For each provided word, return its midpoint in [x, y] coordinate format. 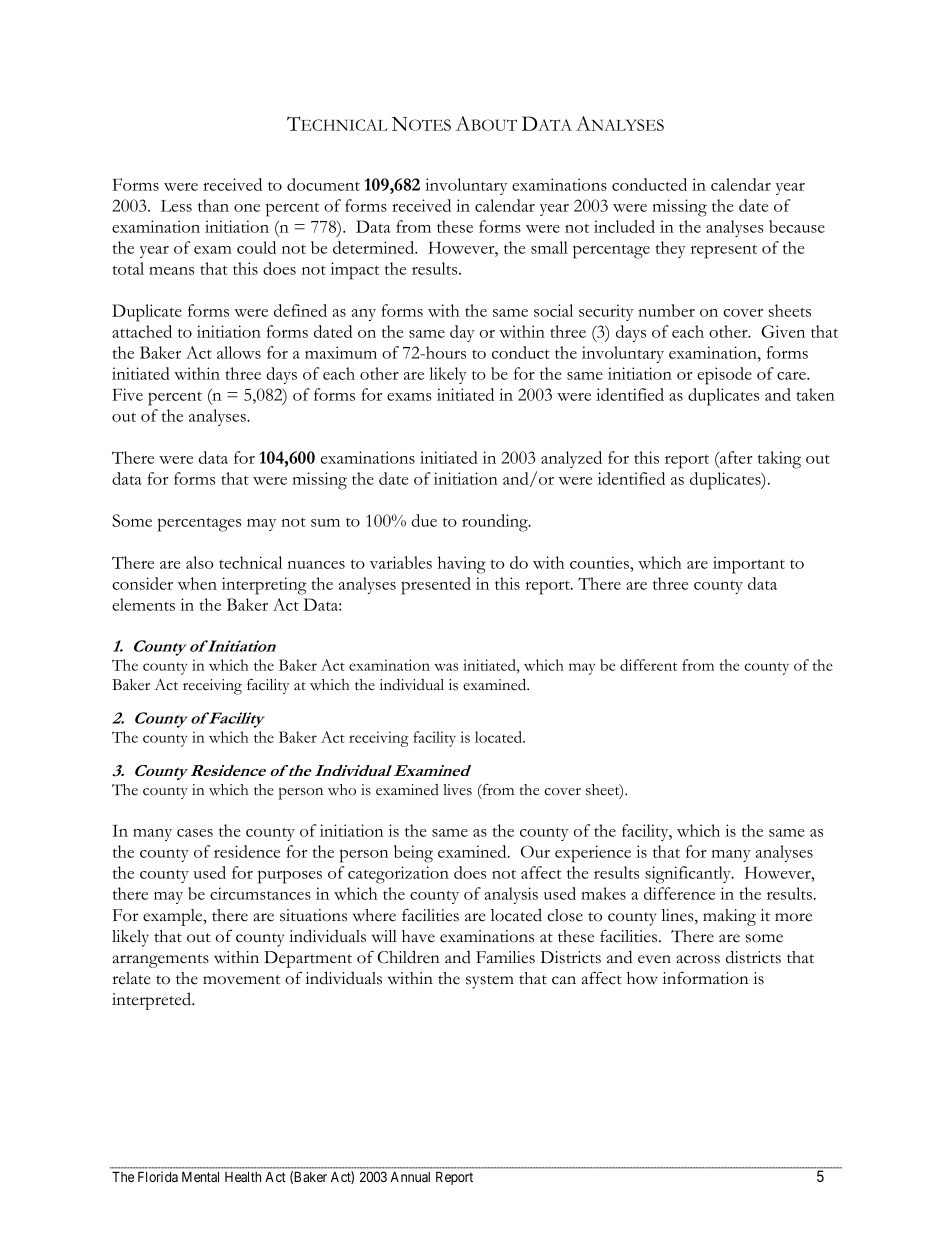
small [549, 247]
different [648, 665]
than [213, 205]
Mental [200, 1176]
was [446, 667]
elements [143, 604]
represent [724, 251]
